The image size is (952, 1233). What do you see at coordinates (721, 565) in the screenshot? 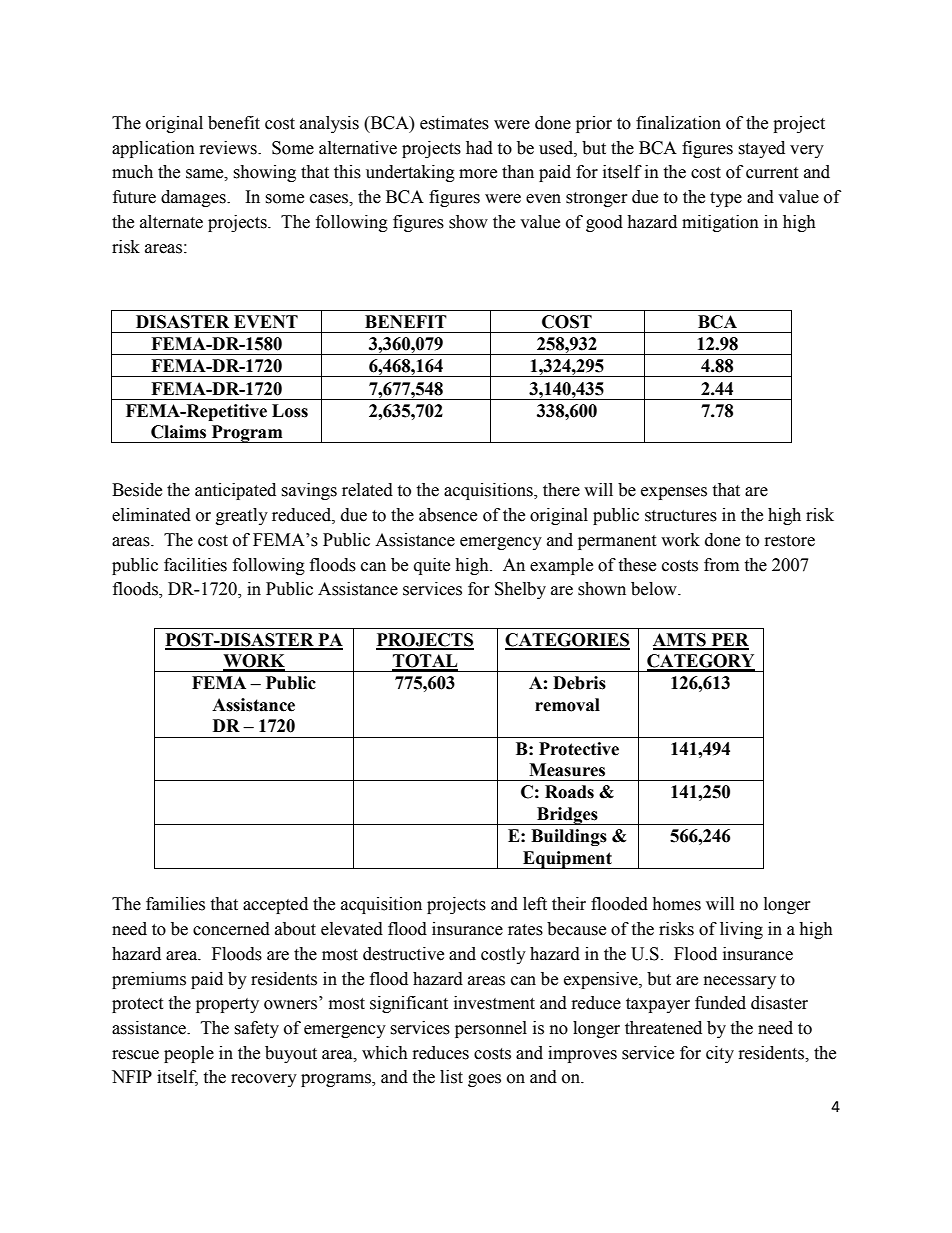
I see `from` at bounding box center [721, 565].
